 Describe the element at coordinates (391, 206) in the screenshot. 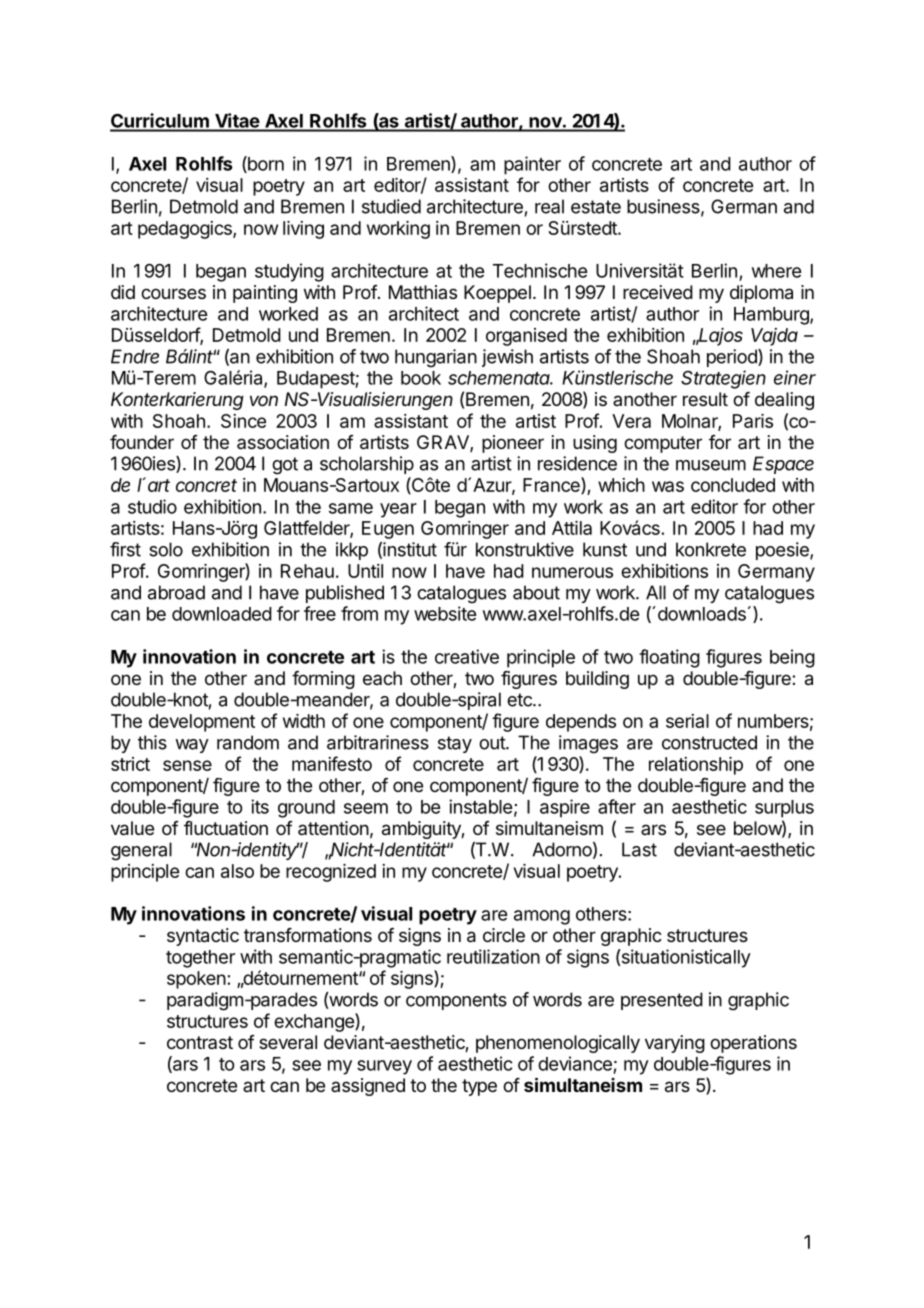

I see `studied` at that location.
